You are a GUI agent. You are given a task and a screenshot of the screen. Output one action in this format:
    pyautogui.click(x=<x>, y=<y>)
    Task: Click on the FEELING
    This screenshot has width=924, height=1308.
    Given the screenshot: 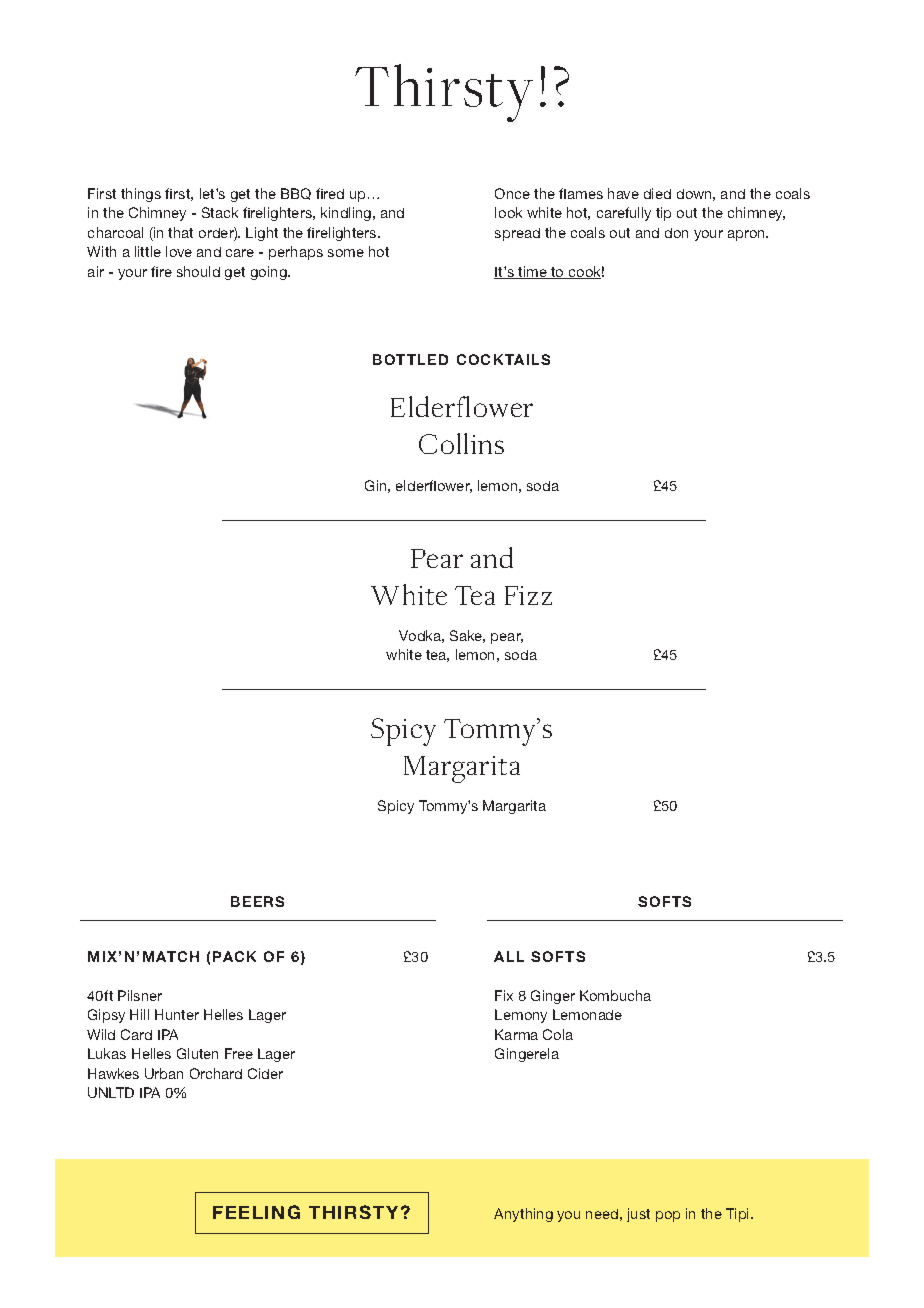 What is the action you would take?
    pyautogui.click(x=256, y=1212)
